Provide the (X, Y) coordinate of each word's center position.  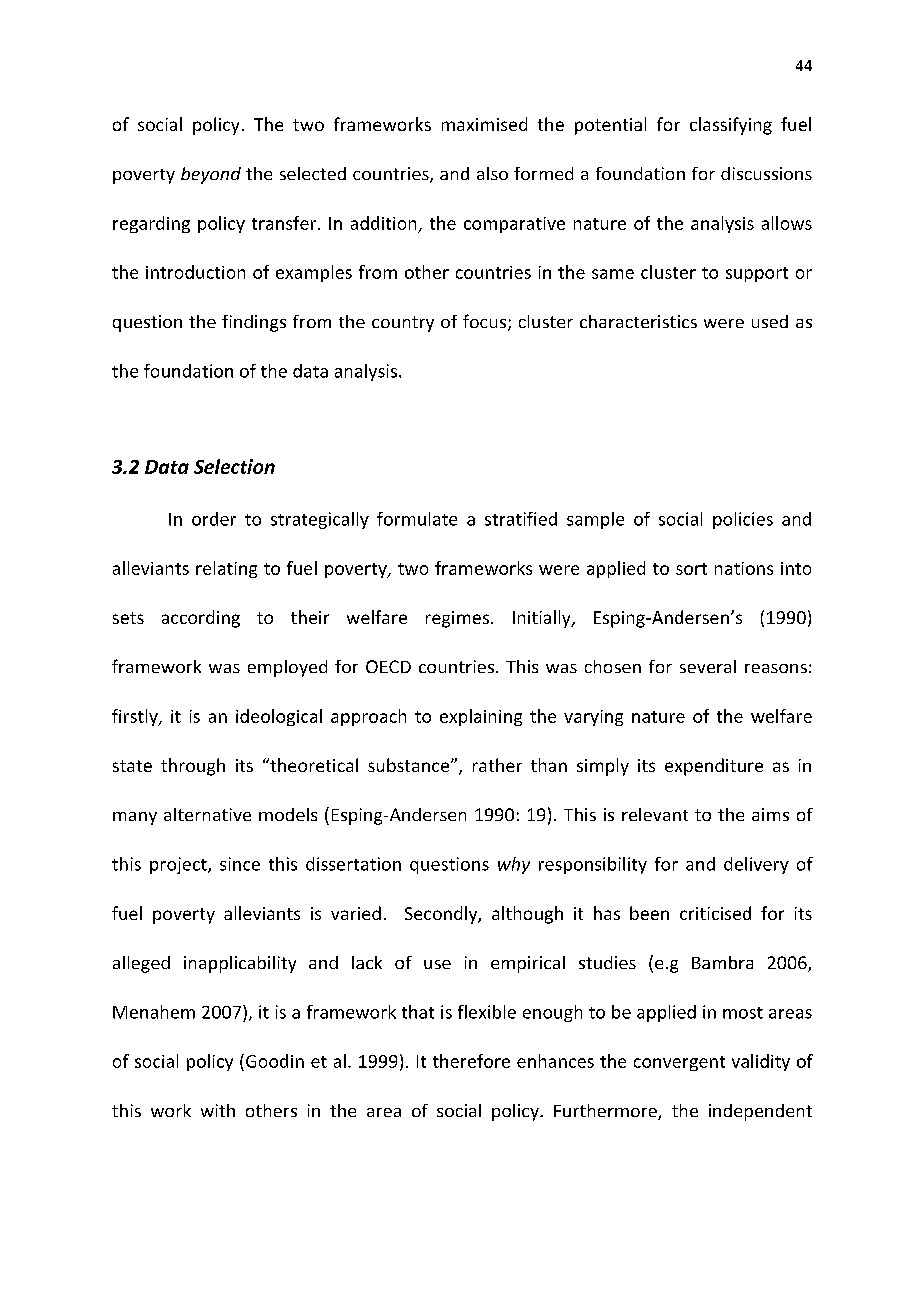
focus (484, 321)
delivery (756, 865)
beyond (211, 175)
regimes (457, 619)
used (770, 321)
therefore (471, 1061)
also (492, 173)
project (179, 865)
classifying (731, 126)
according (201, 619)
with (218, 1110)
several (708, 666)
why (514, 865)
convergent (679, 1063)
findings (254, 323)
